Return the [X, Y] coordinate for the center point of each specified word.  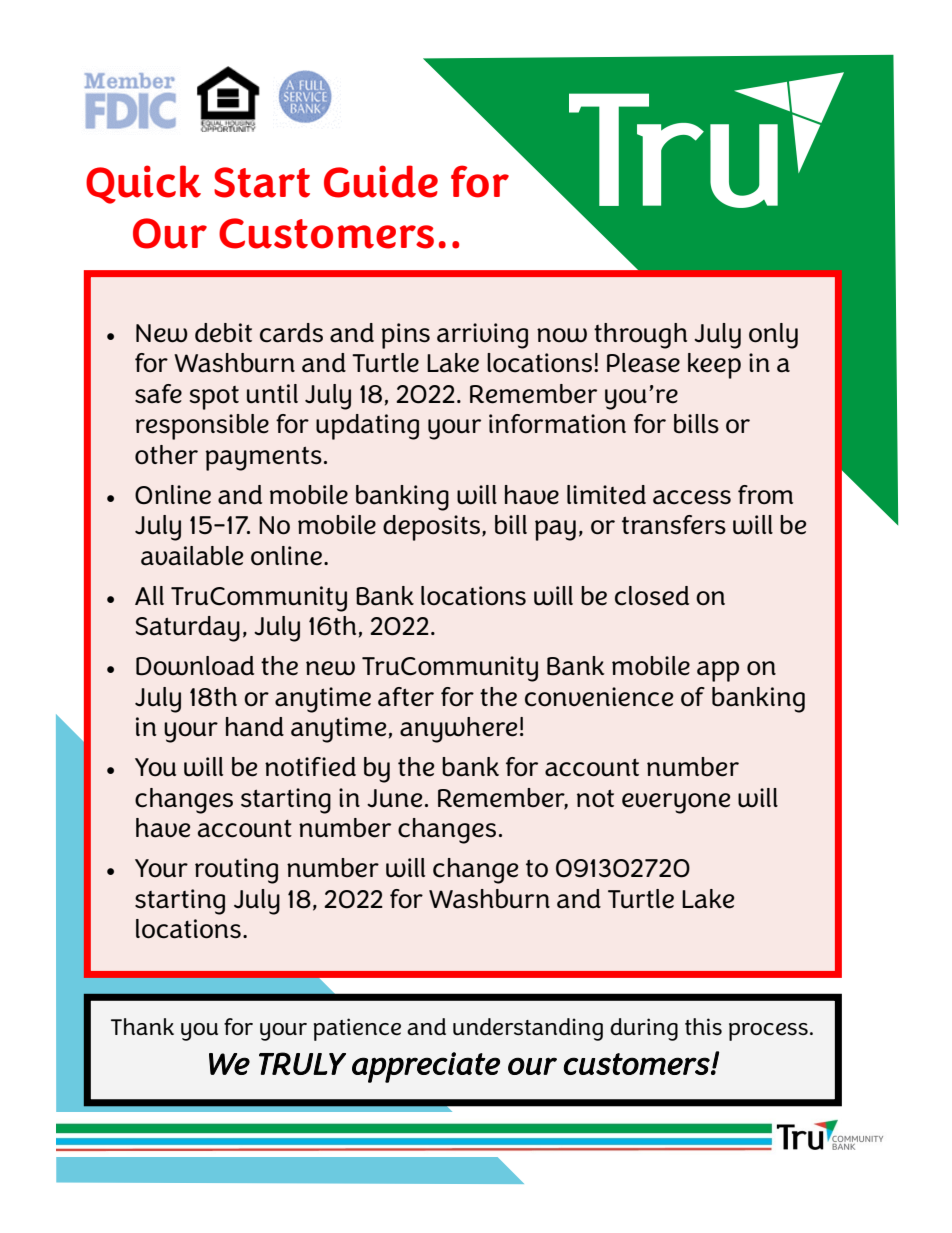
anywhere [458, 730]
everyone [676, 803]
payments [264, 459]
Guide [381, 181]
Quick [143, 184]
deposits [433, 528]
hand [255, 727]
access [692, 497]
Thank [142, 1026]
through [640, 336]
